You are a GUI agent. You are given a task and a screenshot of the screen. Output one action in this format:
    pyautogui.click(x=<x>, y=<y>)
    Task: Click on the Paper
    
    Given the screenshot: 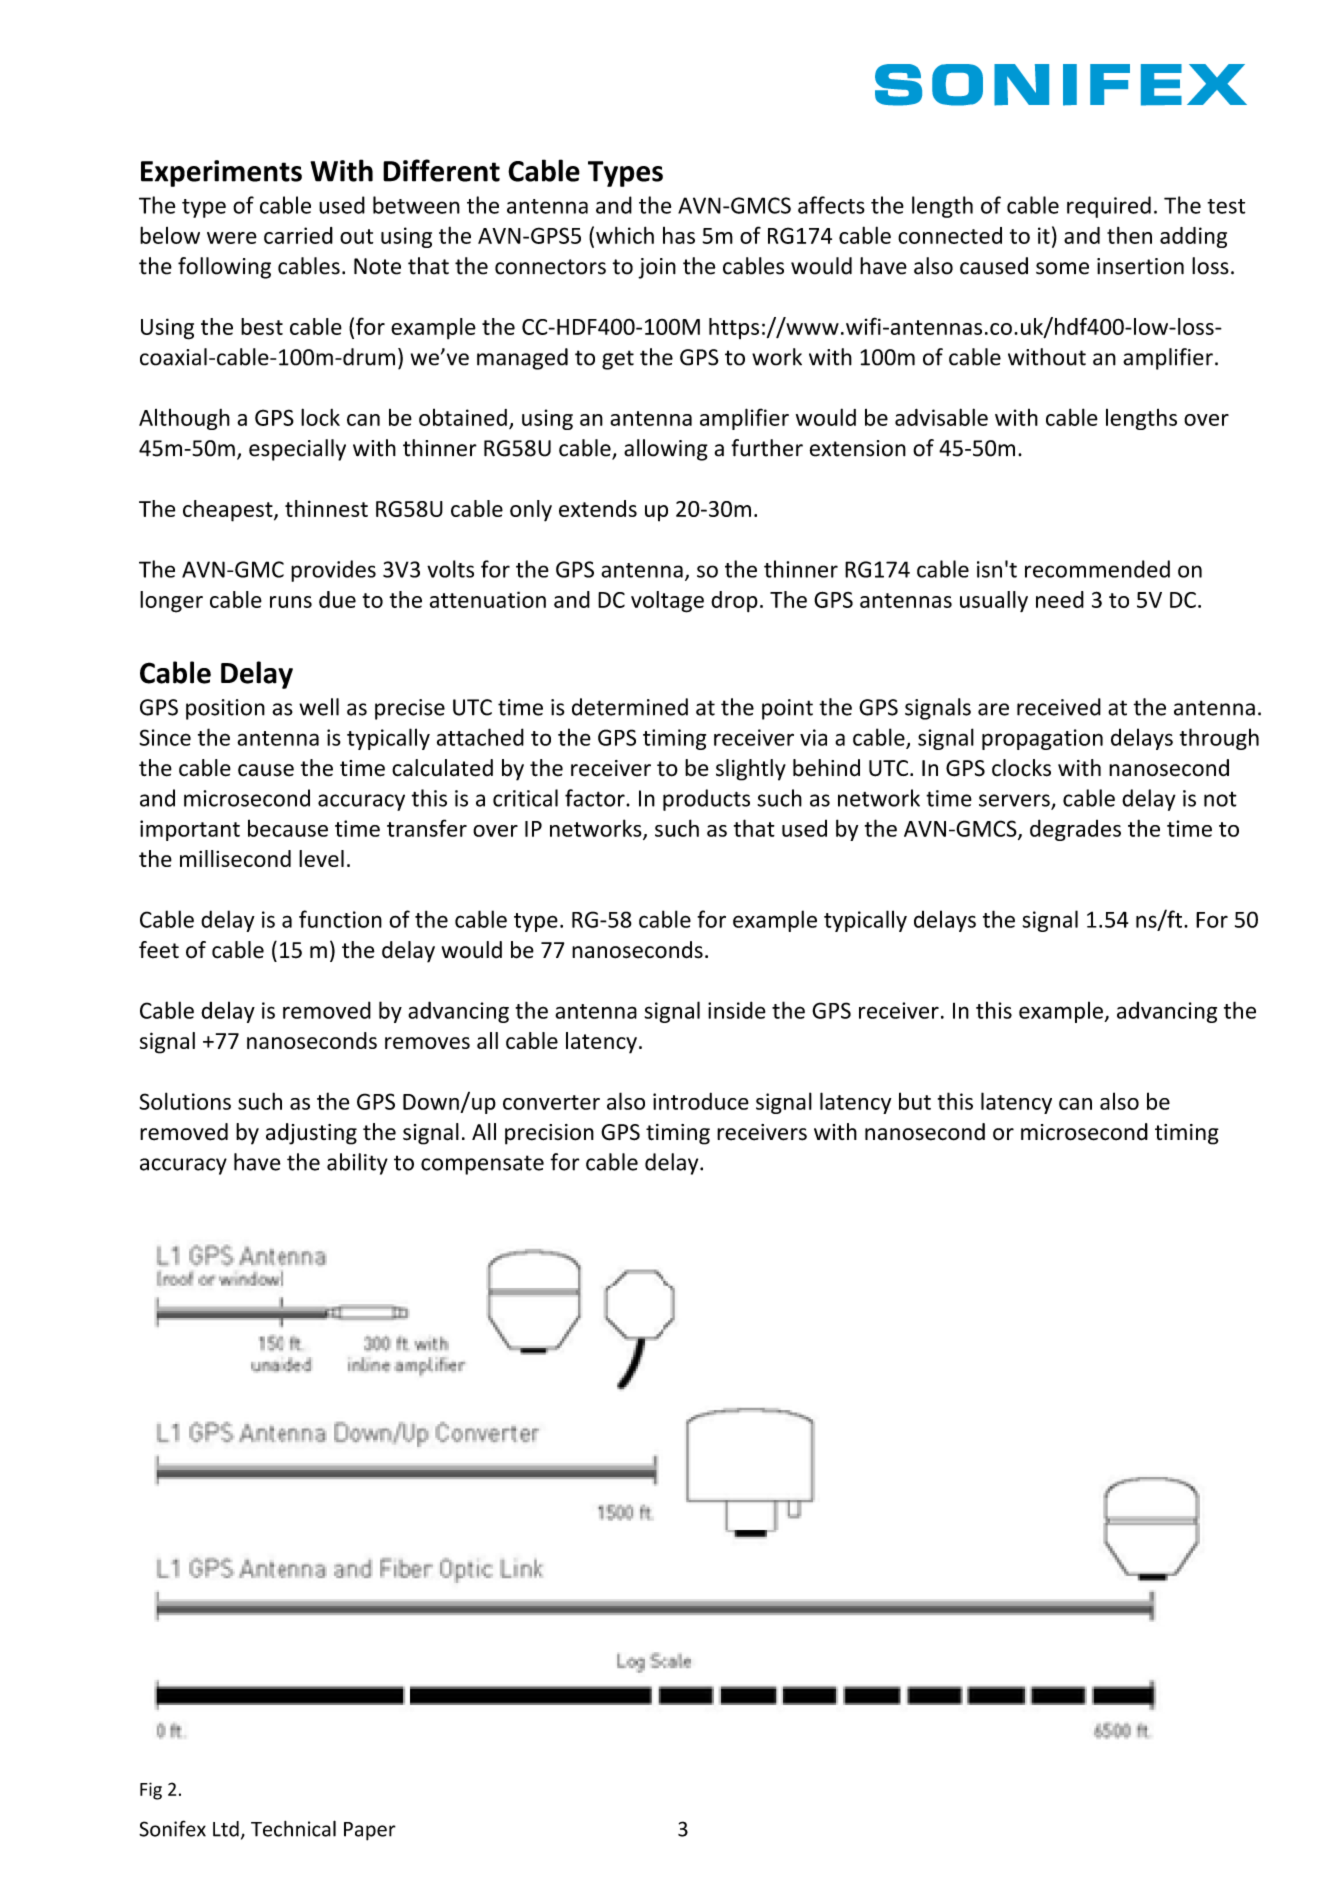 What is the action you would take?
    pyautogui.click(x=370, y=1831)
